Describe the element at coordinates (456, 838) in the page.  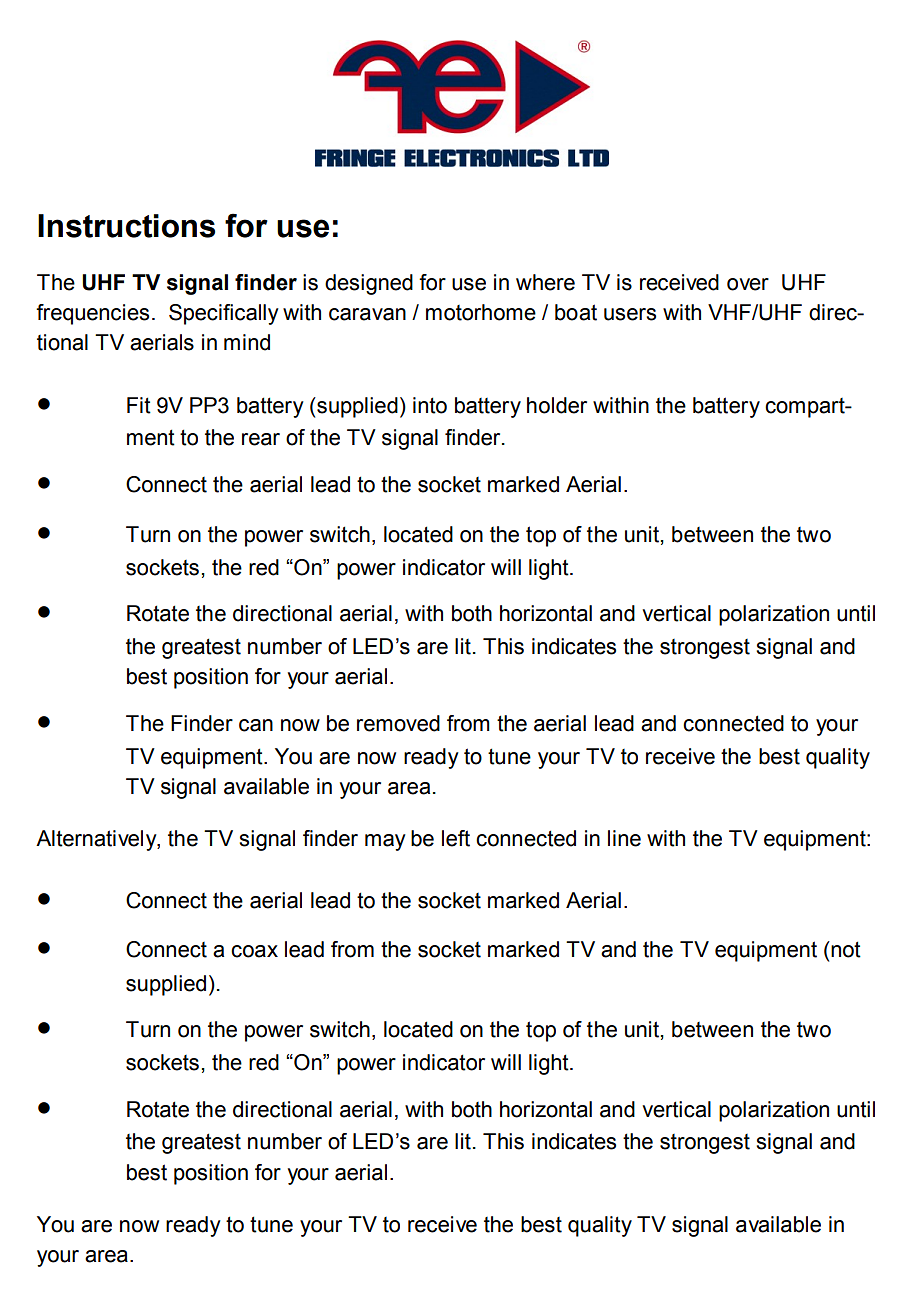
I see `left` at that location.
